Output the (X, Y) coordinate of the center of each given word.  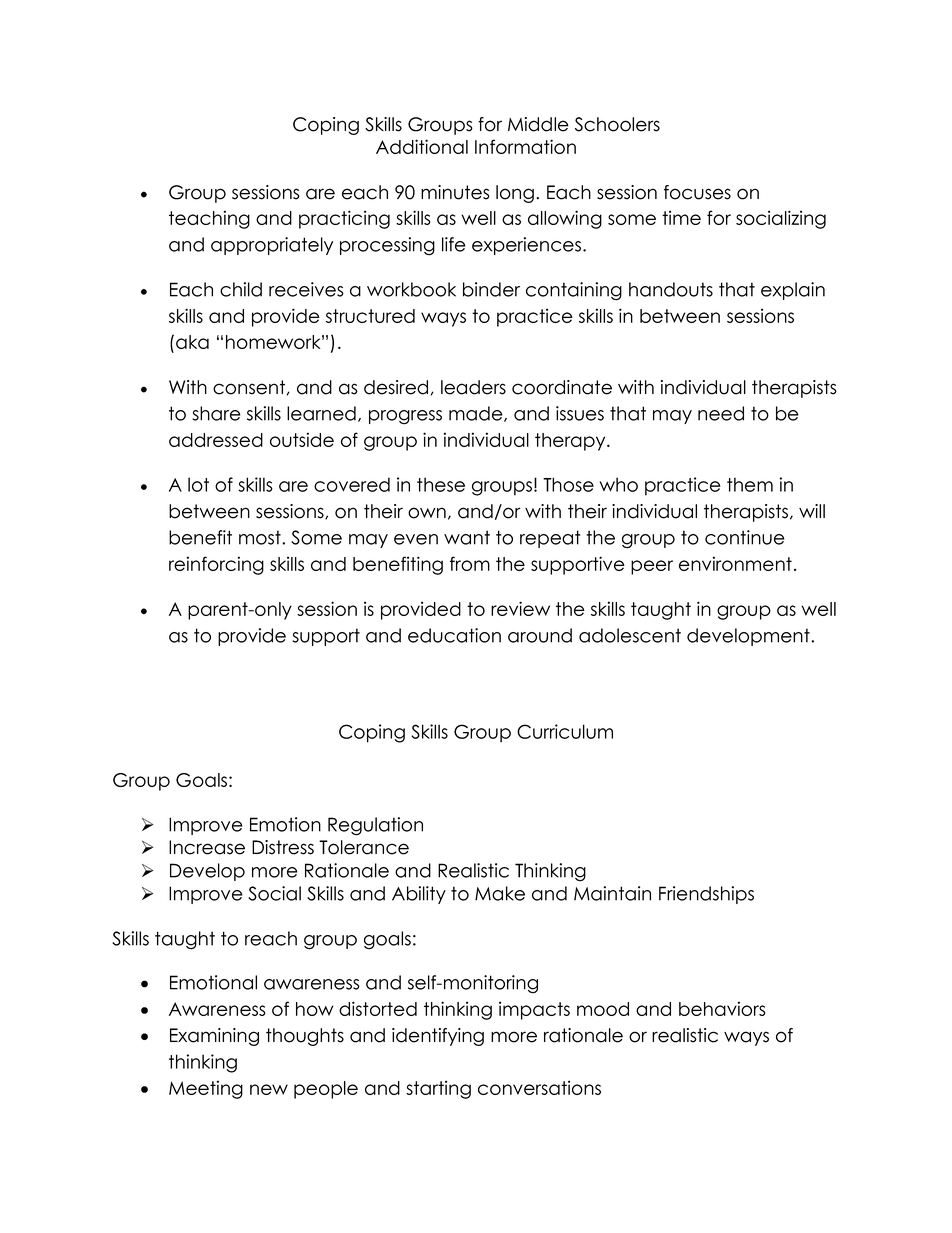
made (477, 414)
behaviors (722, 1008)
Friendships (706, 895)
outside (302, 439)
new (269, 1089)
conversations (539, 1087)
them (750, 484)
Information (525, 146)
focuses (697, 192)
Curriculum (565, 731)
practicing (344, 219)
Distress (283, 847)
